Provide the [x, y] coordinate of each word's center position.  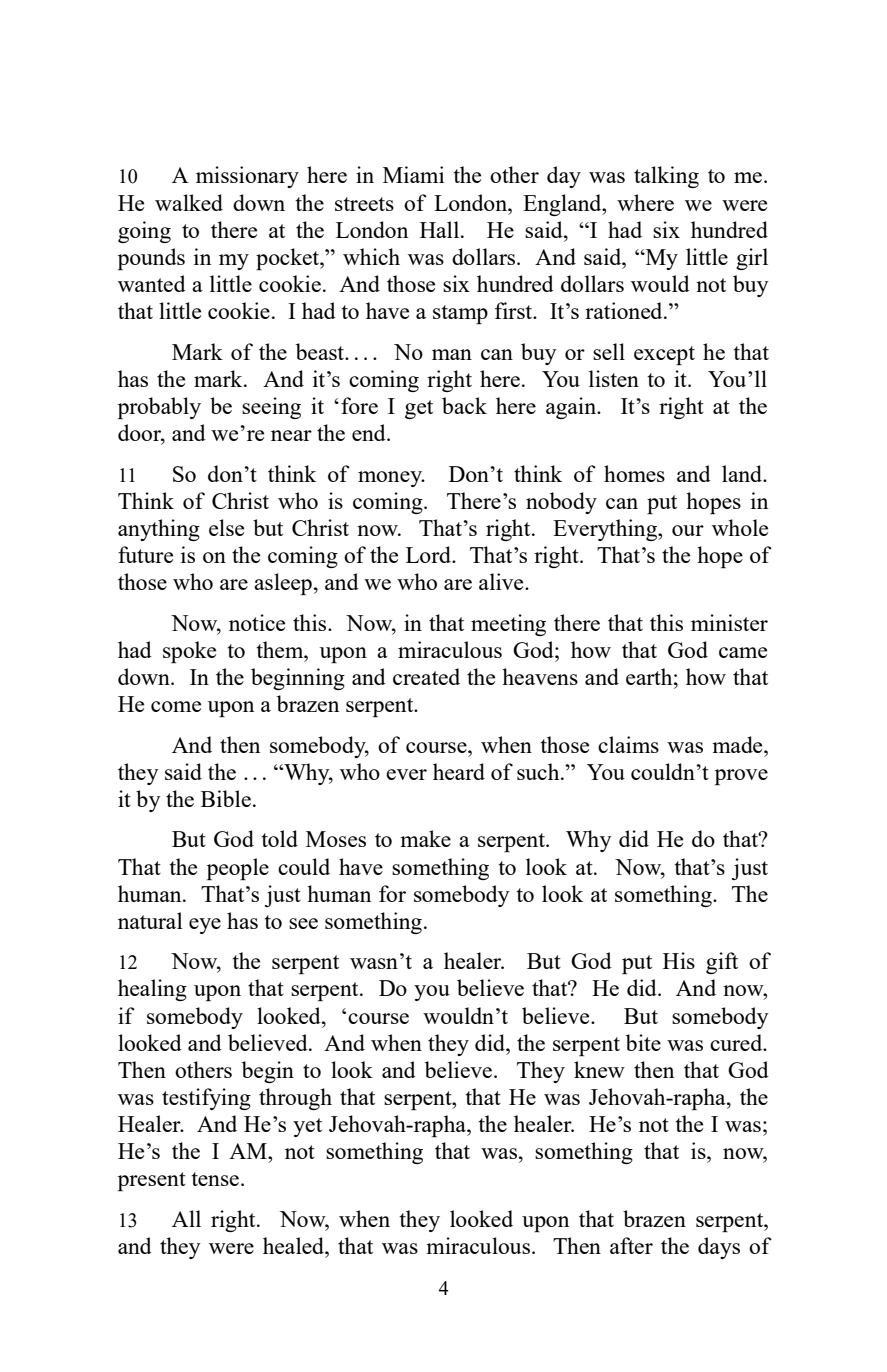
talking [666, 177]
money [391, 479]
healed [294, 1245]
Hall [441, 229]
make [425, 838]
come [176, 706]
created [426, 676]
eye [205, 926]
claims [628, 744]
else [226, 527]
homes [634, 473]
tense [216, 1179]
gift [722, 963]
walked [189, 202]
